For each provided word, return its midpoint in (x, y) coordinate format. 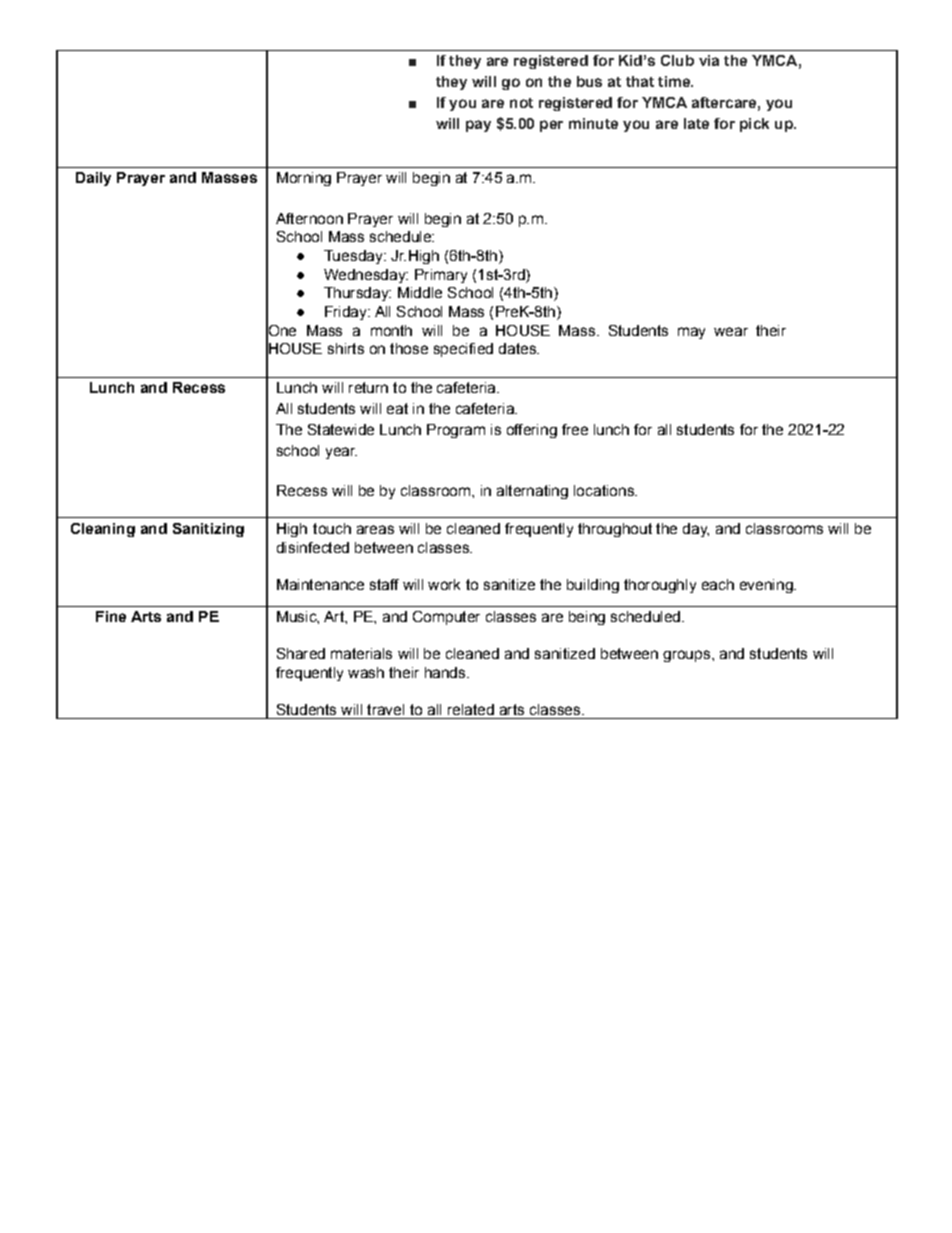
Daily (93, 179)
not (521, 103)
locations (605, 490)
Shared (301, 653)
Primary (441, 276)
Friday (347, 313)
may (691, 333)
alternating (532, 492)
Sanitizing (208, 530)
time (675, 81)
